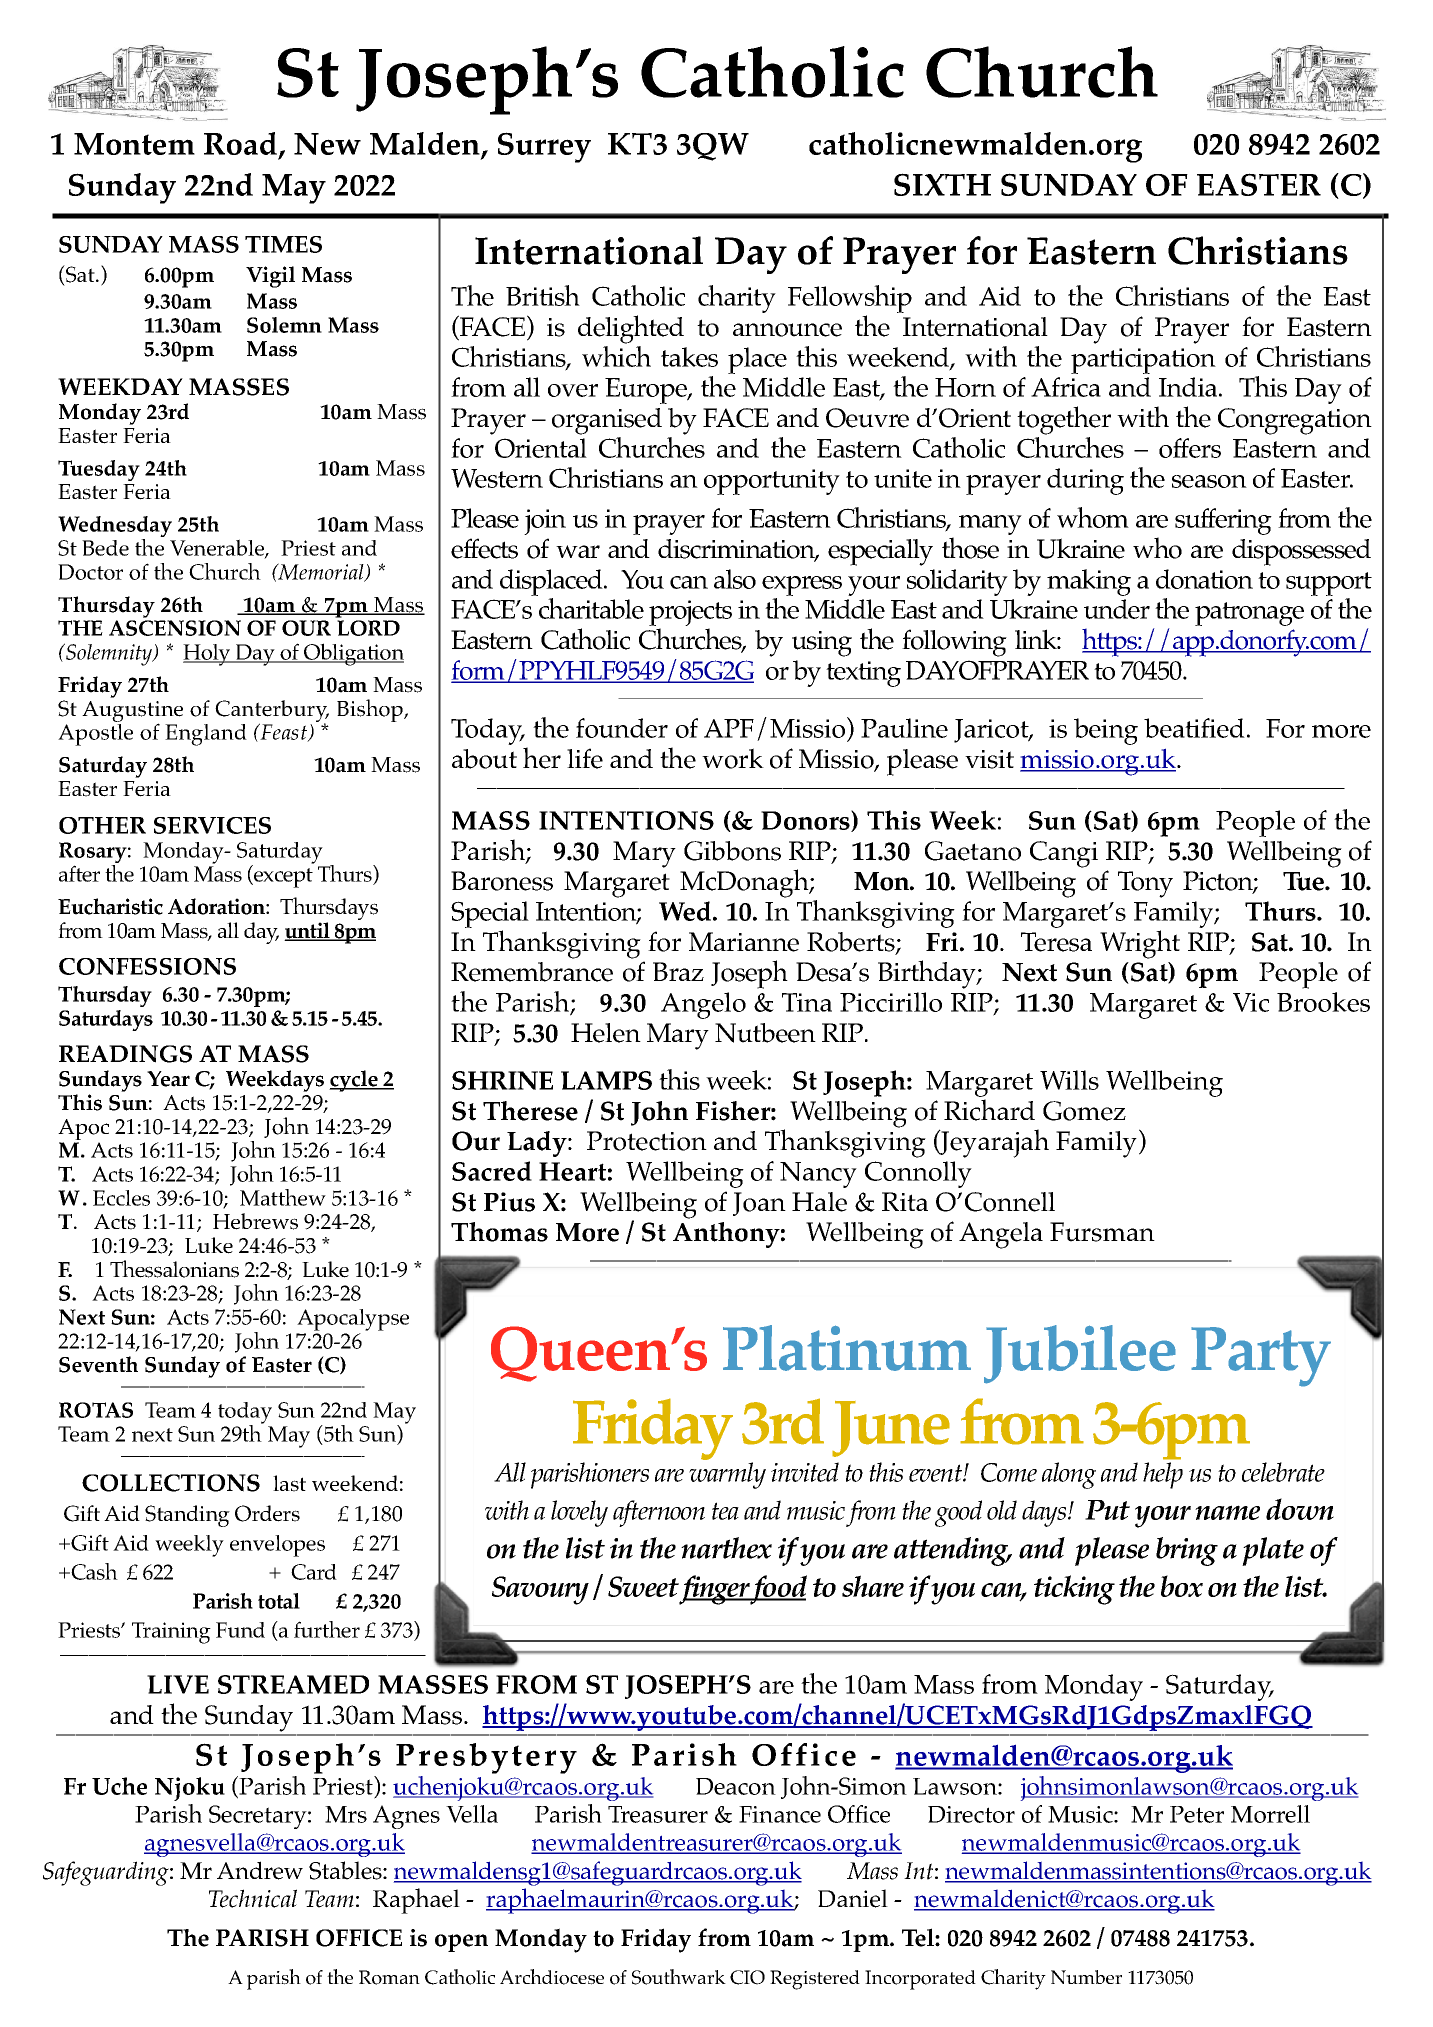 This screenshot has width=1433, height=2027. What do you see at coordinates (703, 1005) in the screenshot?
I see `Angelo` at bounding box center [703, 1005].
